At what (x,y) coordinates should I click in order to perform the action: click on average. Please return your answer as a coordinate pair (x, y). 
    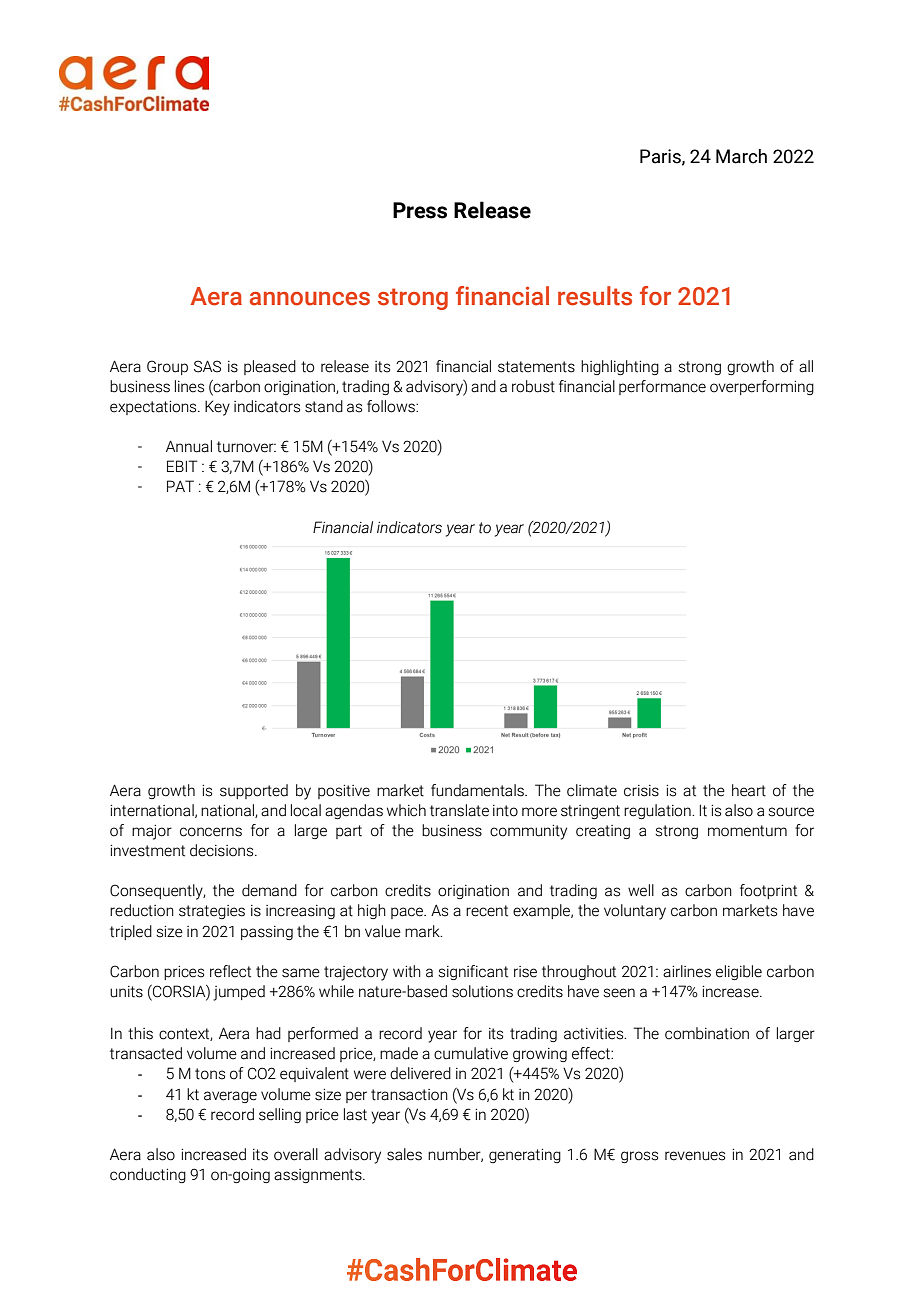
    Looking at the image, I should click on (230, 1097).
